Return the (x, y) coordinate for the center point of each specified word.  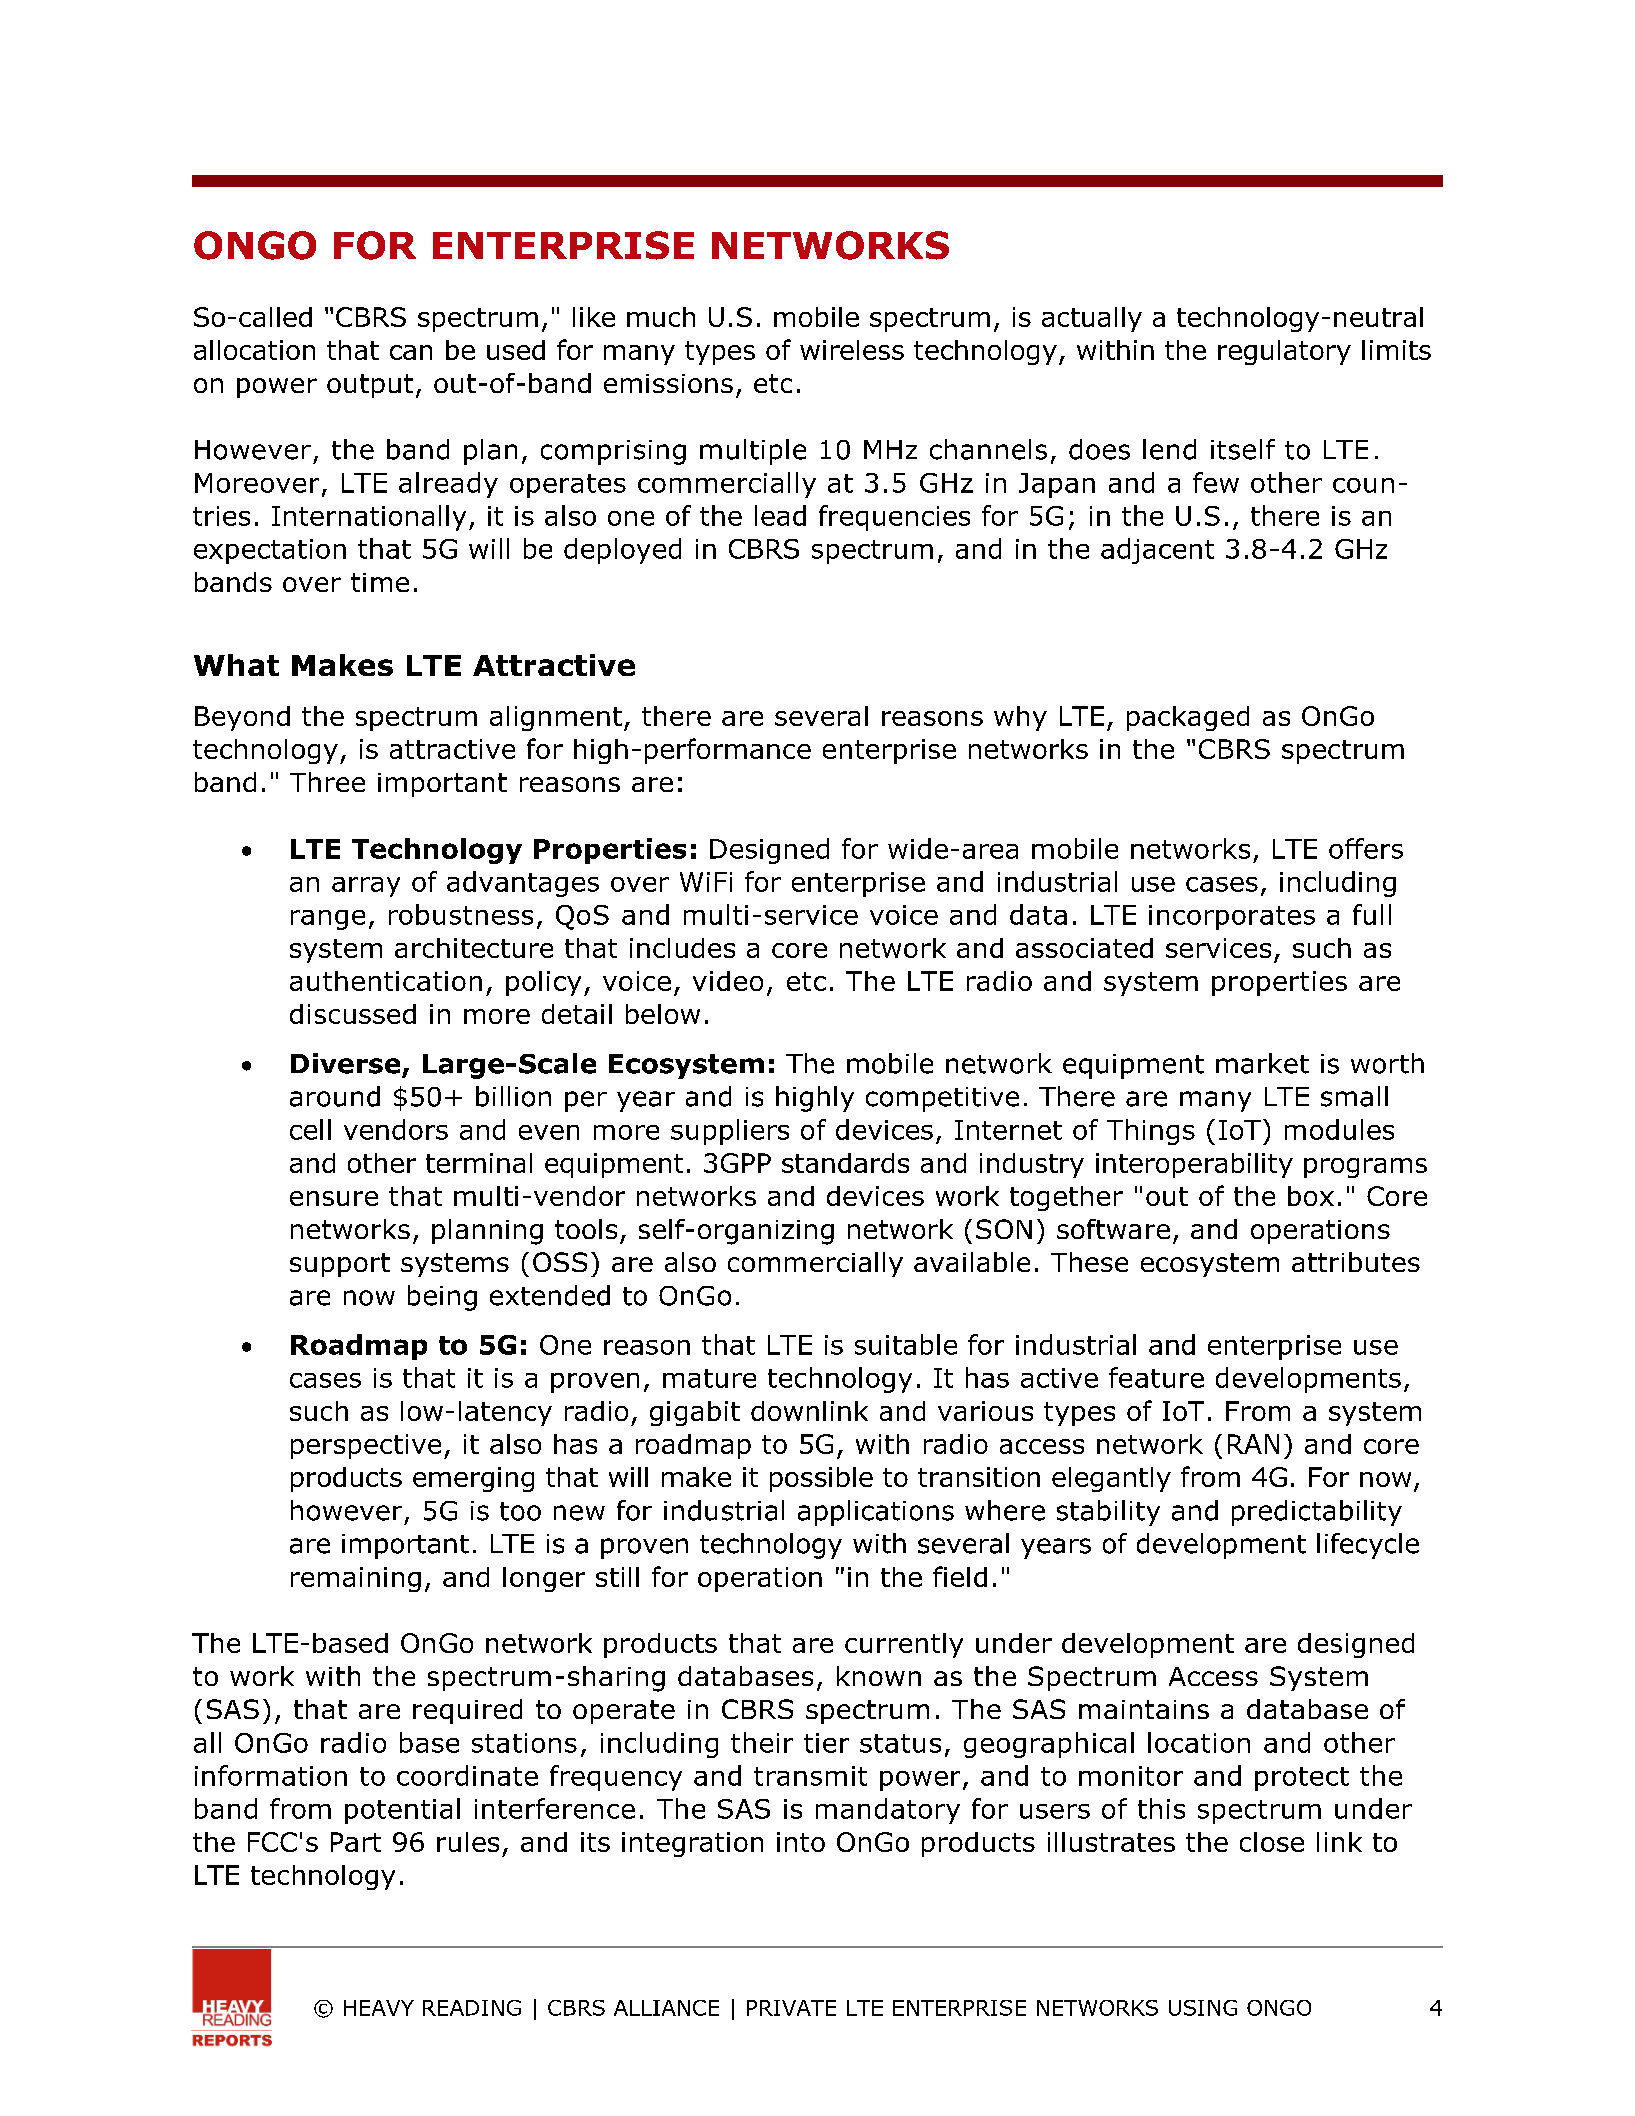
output (370, 386)
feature (1156, 1377)
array (366, 887)
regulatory (1284, 352)
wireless (852, 350)
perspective (366, 1446)
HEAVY (379, 2008)
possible (821, 1479)
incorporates (1232, 917)
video (728, 981)
